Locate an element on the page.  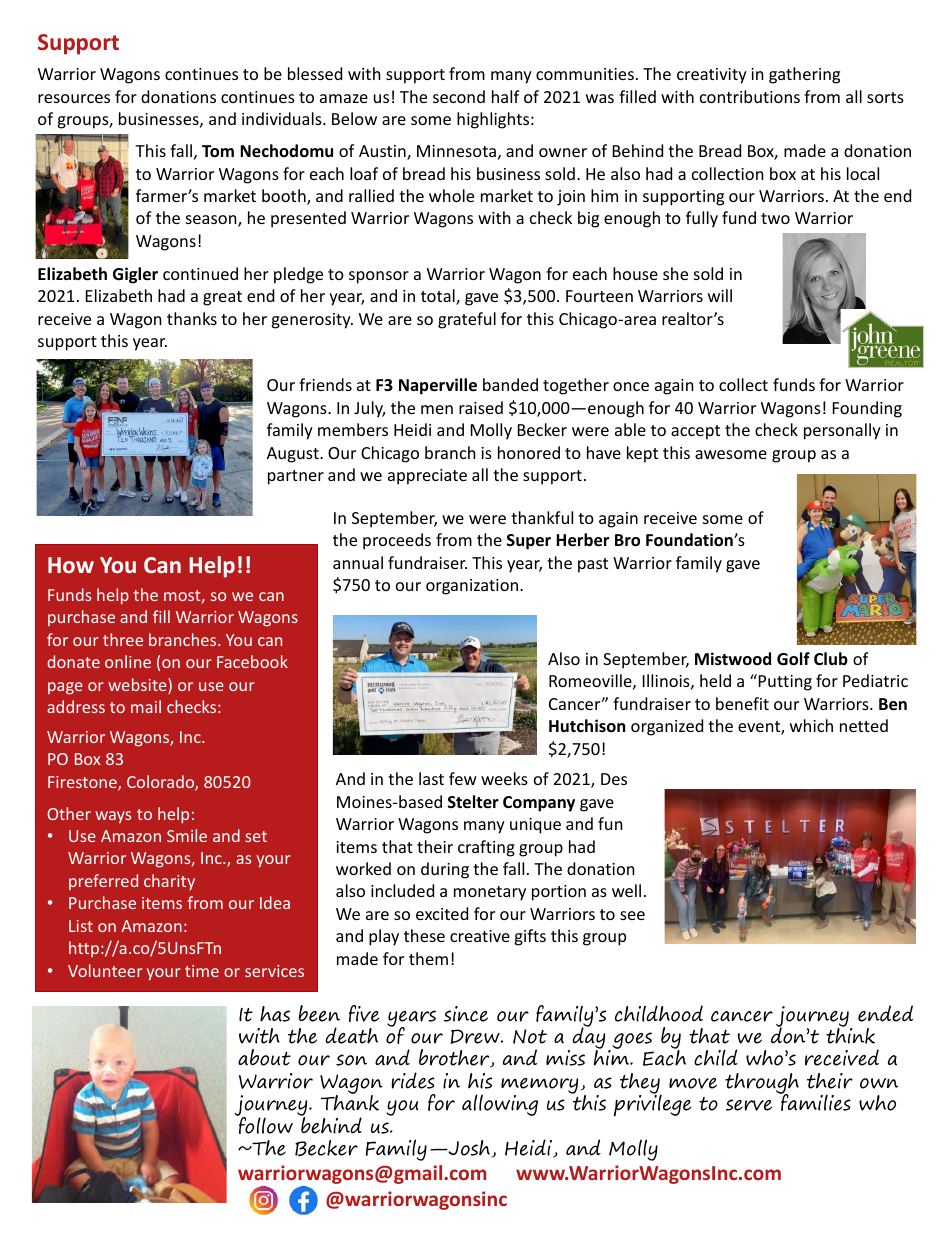
contributions is located at coordinates (750, 96).
